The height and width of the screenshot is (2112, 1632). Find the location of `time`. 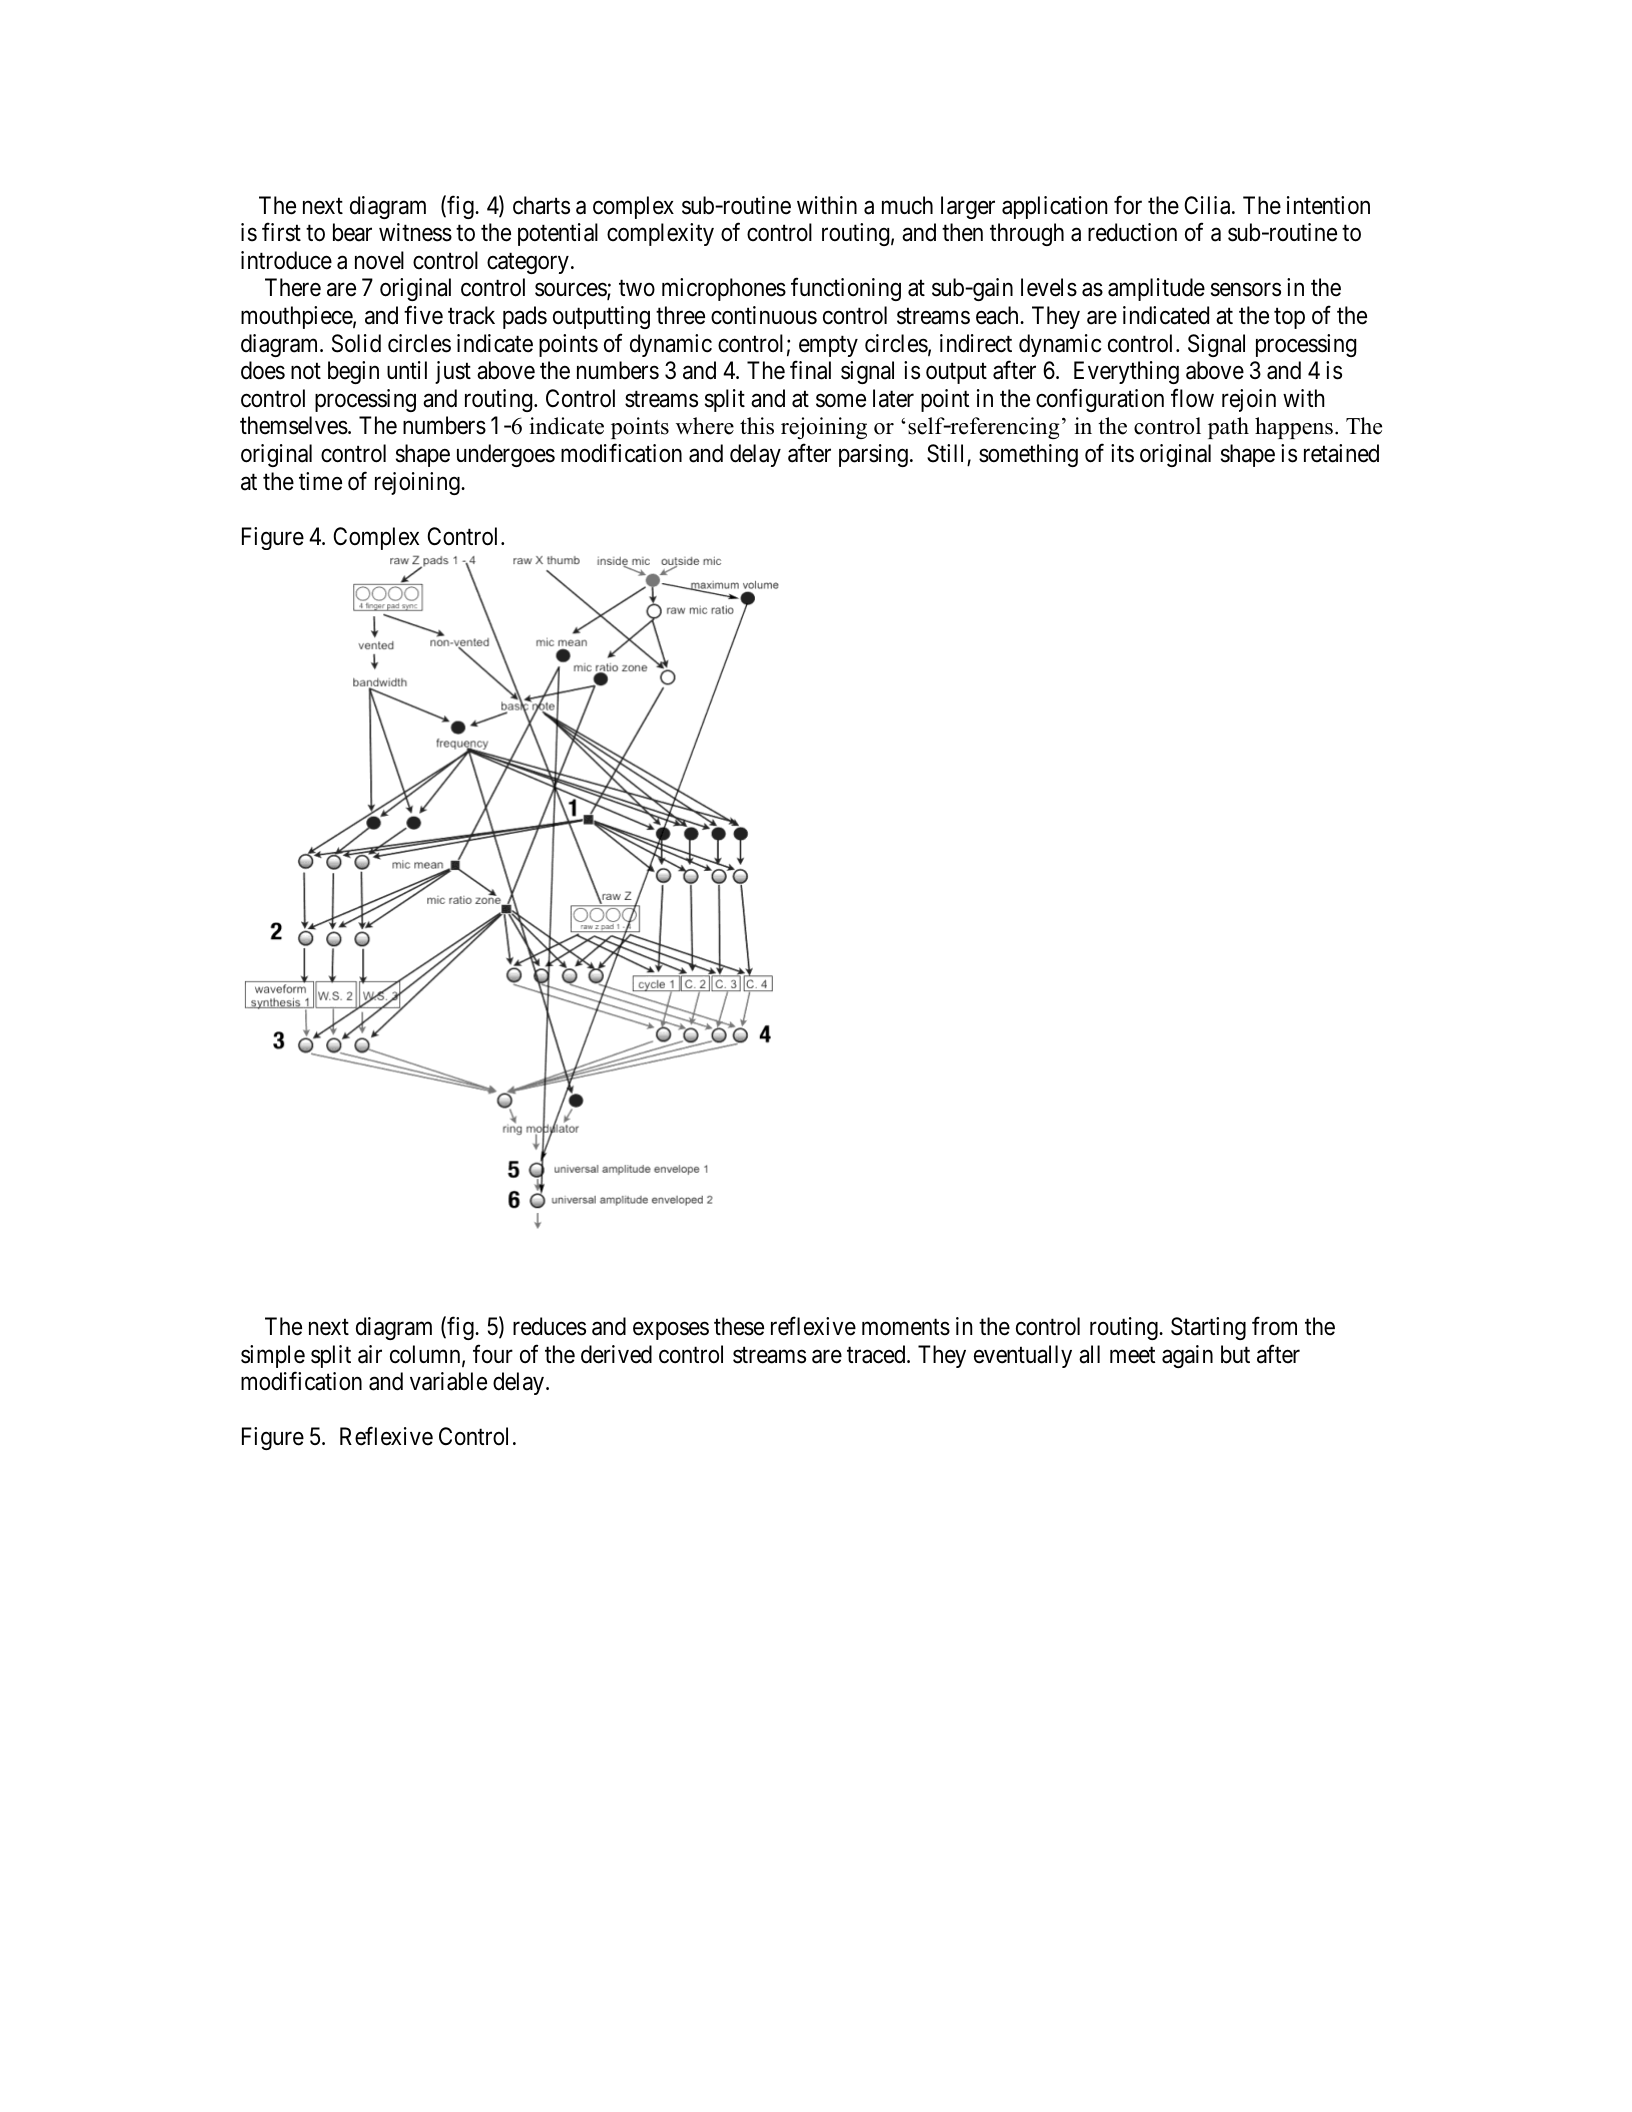

time is located at coordinates (320, 481).
